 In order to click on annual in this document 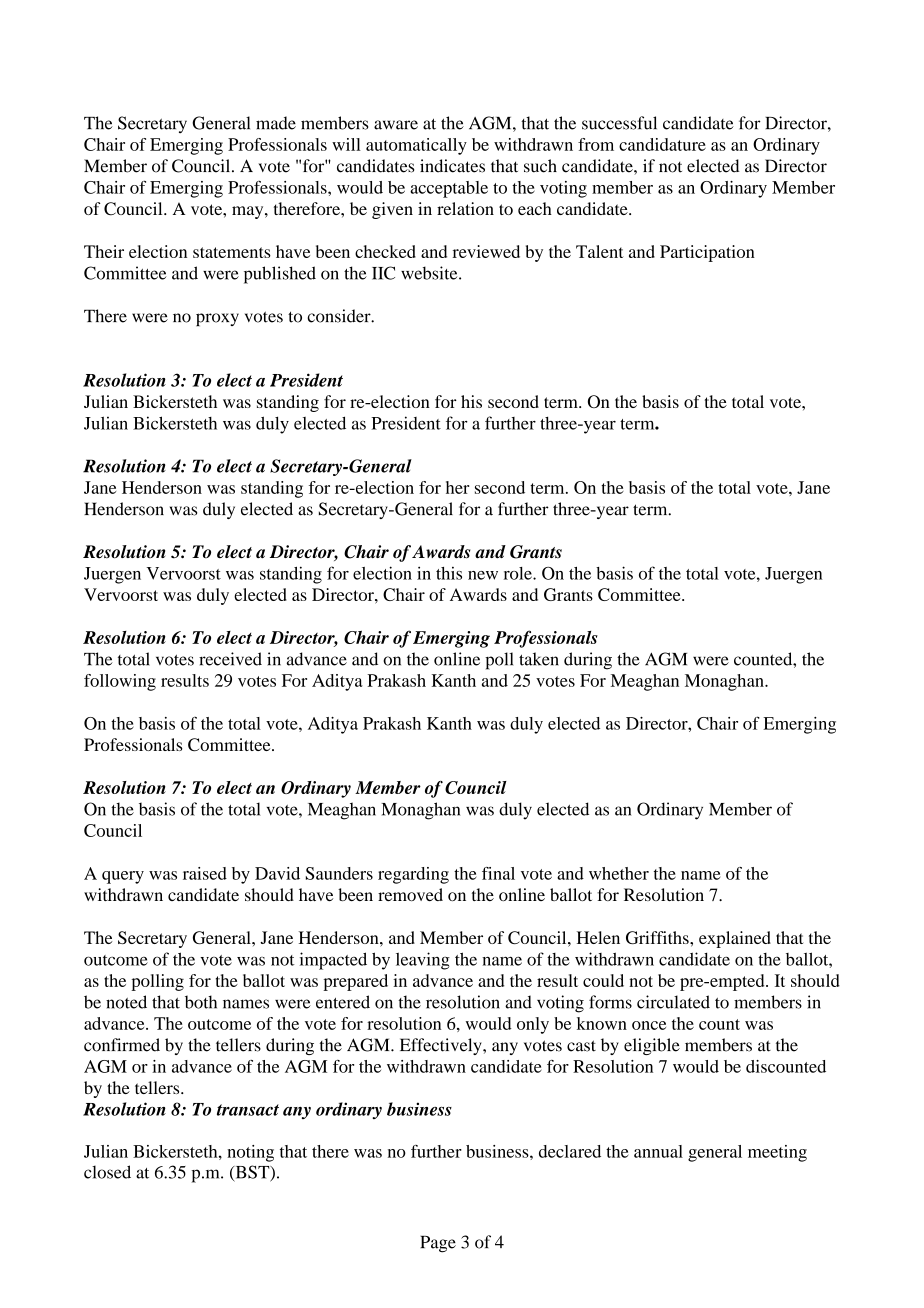, I will do `click(658, 1151)`.
